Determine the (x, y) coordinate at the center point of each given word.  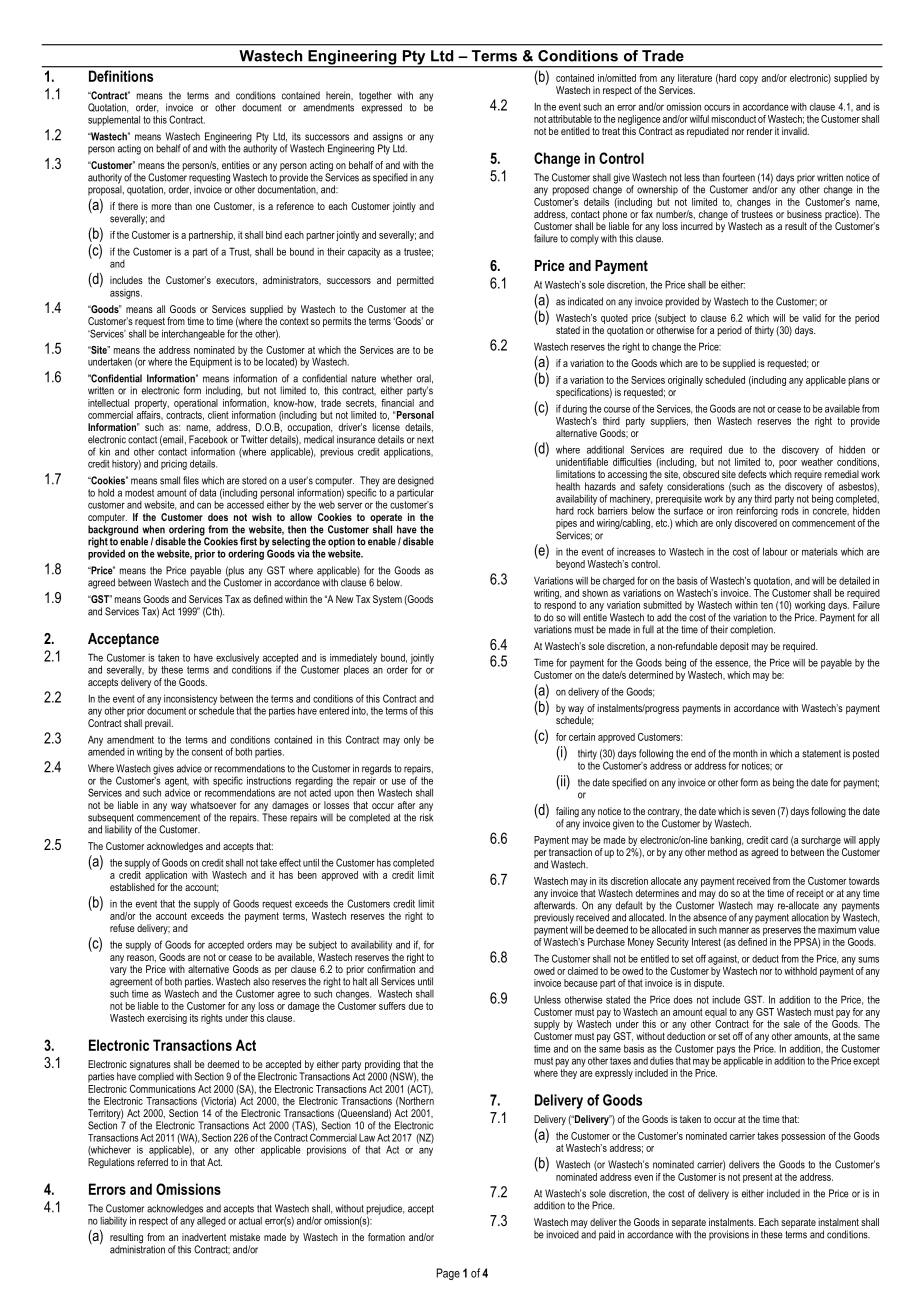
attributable (570, 119)
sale (792, 1024)
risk (426, 817)
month (745, 753)
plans (859, 381)
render (760, 131)
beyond (570, 565)
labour (775, 552)
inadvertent (204, 1237)
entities (236, 165)
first (248, 541)
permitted (415, 281)
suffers (392, 1006)
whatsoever (213, 805)
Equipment (211, 362)
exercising (167, 1019)
